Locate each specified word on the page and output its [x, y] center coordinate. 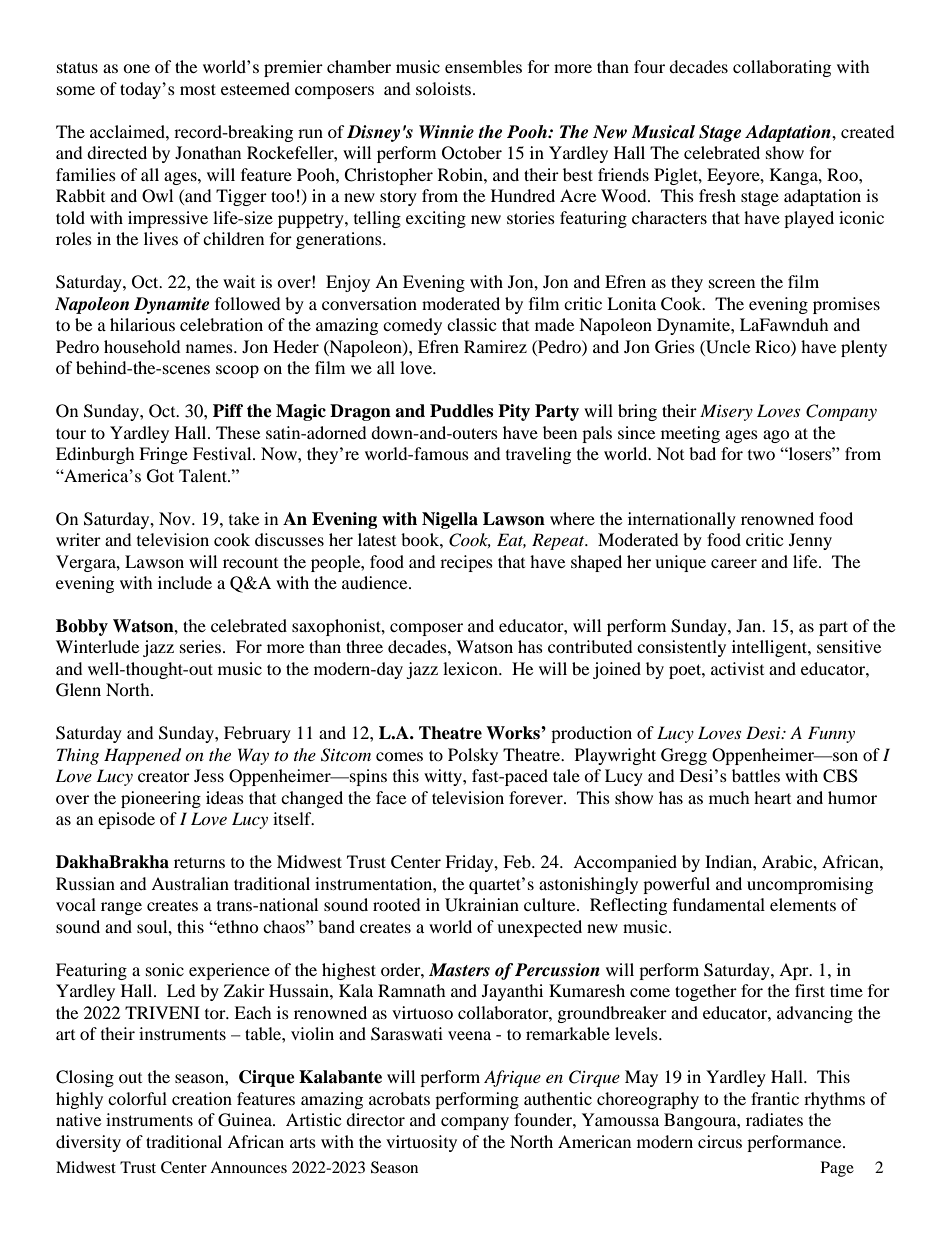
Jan [750, 625]
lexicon [471, 668]
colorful [137, 1098]
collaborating [782, 68]
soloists [445, 88]
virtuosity [421, 1143]
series [200, 646]
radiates [774, 1119]
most [198, 89]
